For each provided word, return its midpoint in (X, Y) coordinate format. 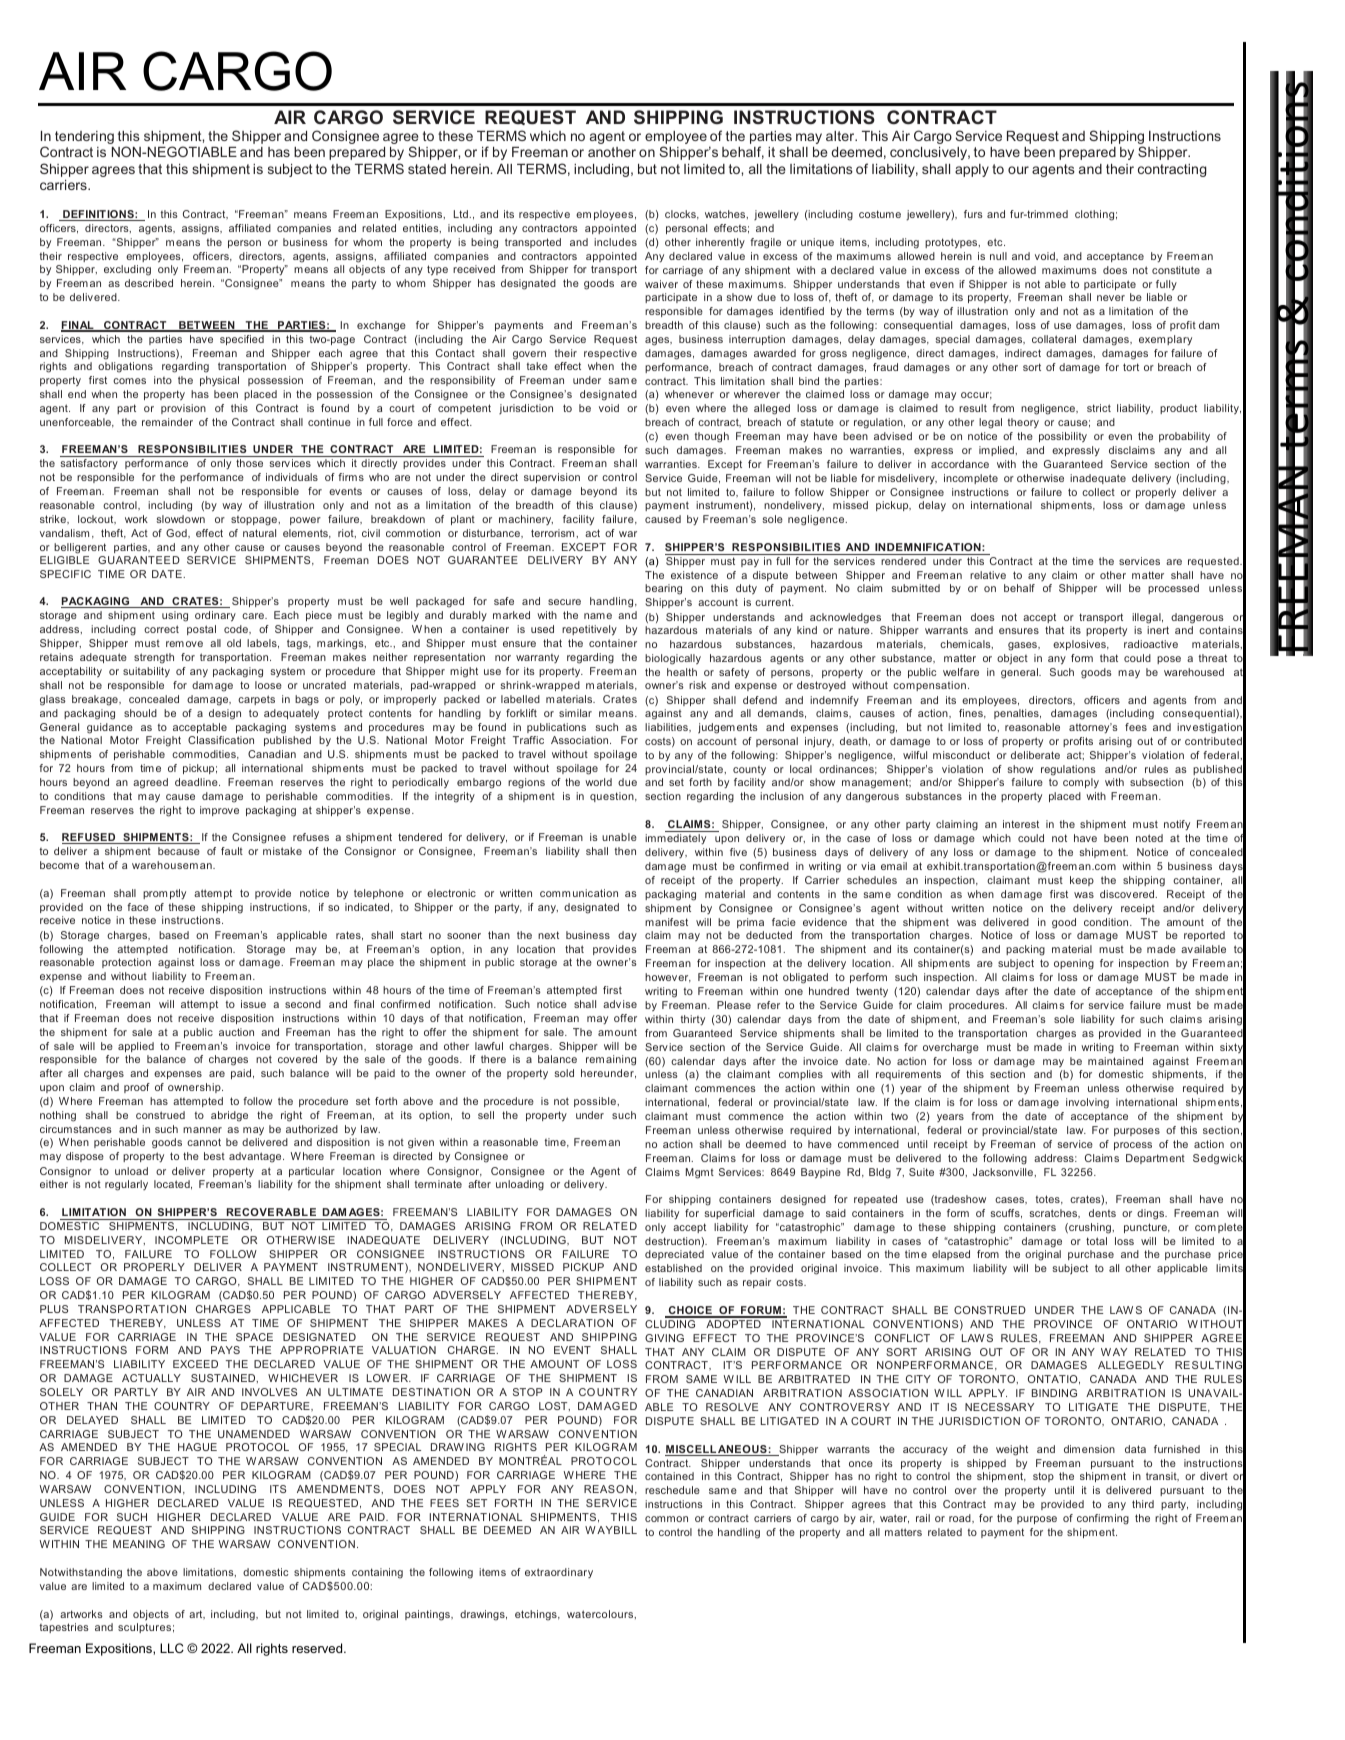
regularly (126, 1185)
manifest (666, 922)
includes (615, 242)
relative (988, 575)
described (149, 283)
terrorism (554, 533)
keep (1082, 881)
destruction (673, 1241)
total (1096, 1241)
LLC (172, 1648)
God (177, 533)
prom (155, 895)
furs (973, 214)
